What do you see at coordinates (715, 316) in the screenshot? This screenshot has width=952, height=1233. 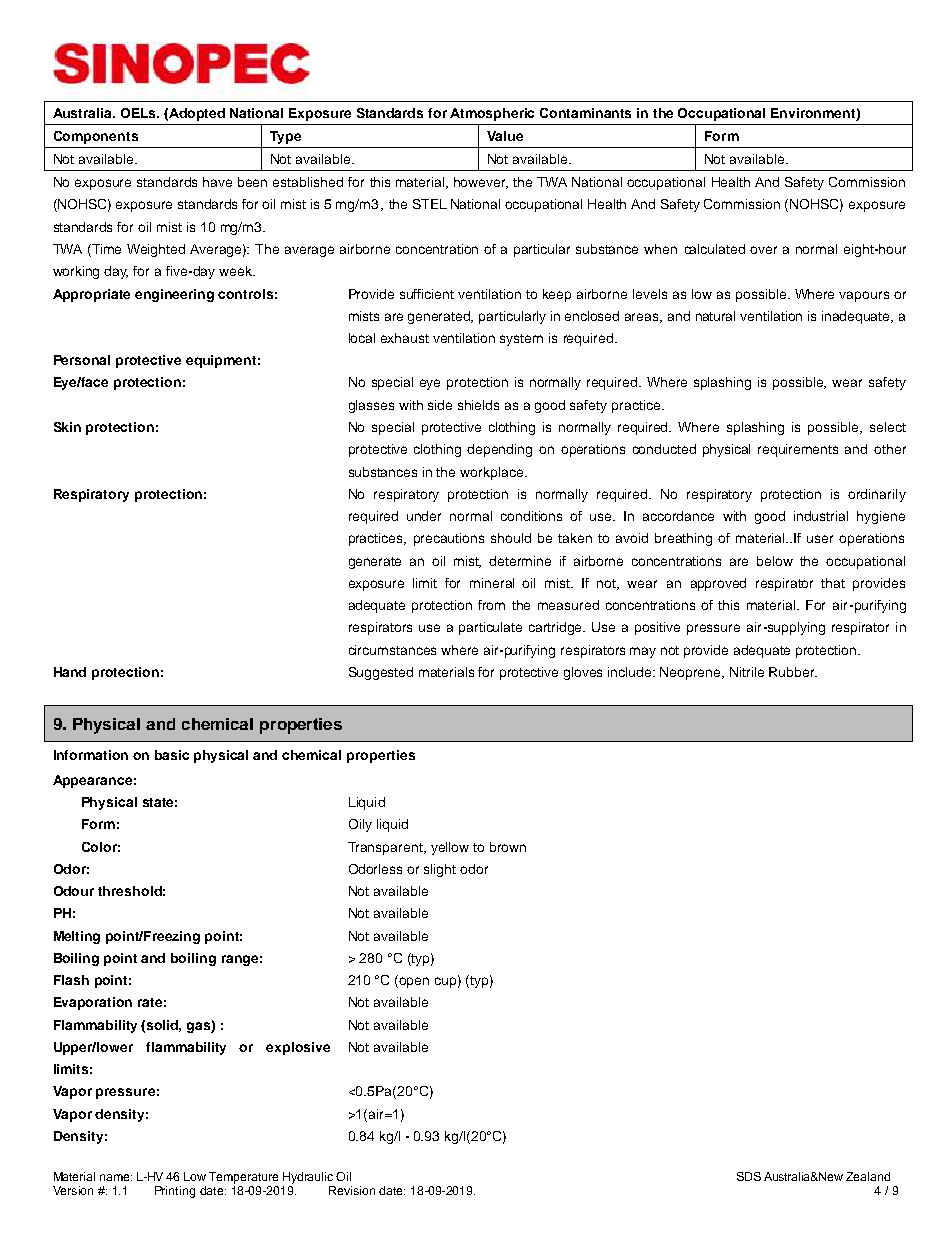 I see `natural` at bounding box center [715, 316].
